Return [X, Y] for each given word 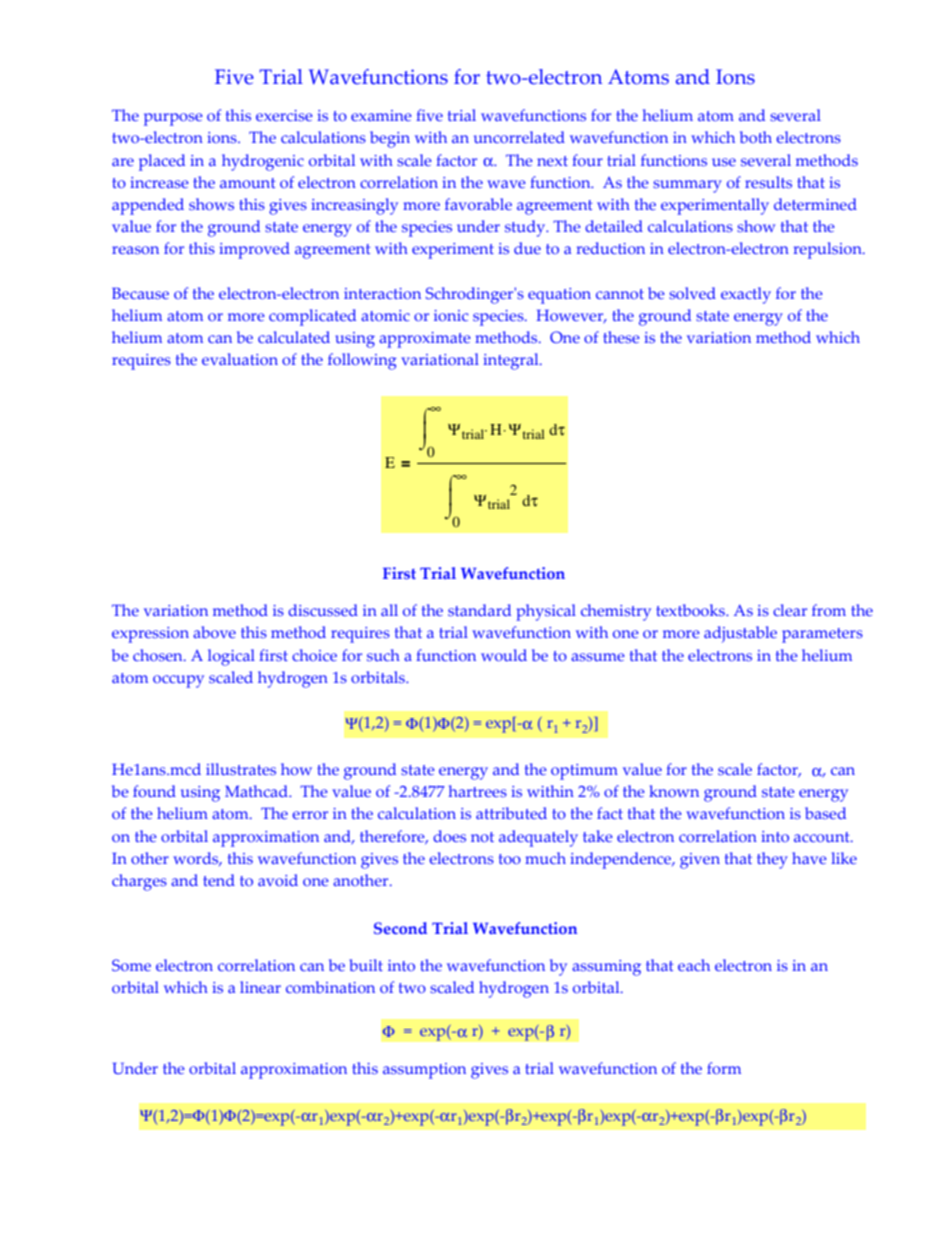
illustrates [241, 769]
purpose [173, 119]
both [756, 137]
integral [512, 361]
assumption [424, 1071]
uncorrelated [519, 137]
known [674, 791]
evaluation [240, 359]
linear [260, 987]
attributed [511, 813]
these [621, 337]
